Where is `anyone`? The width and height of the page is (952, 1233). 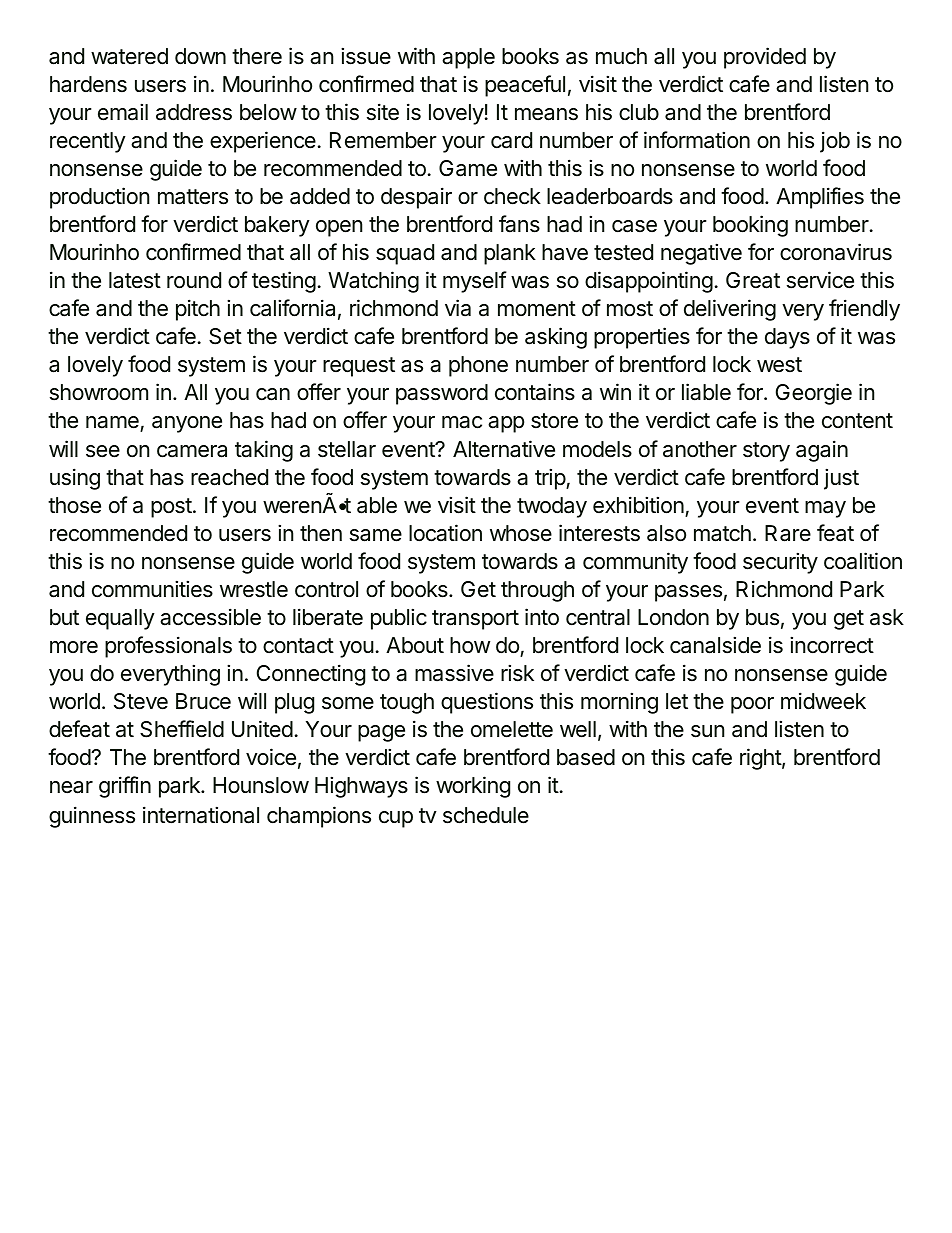 anyone is located at coordinates (187, 424).
